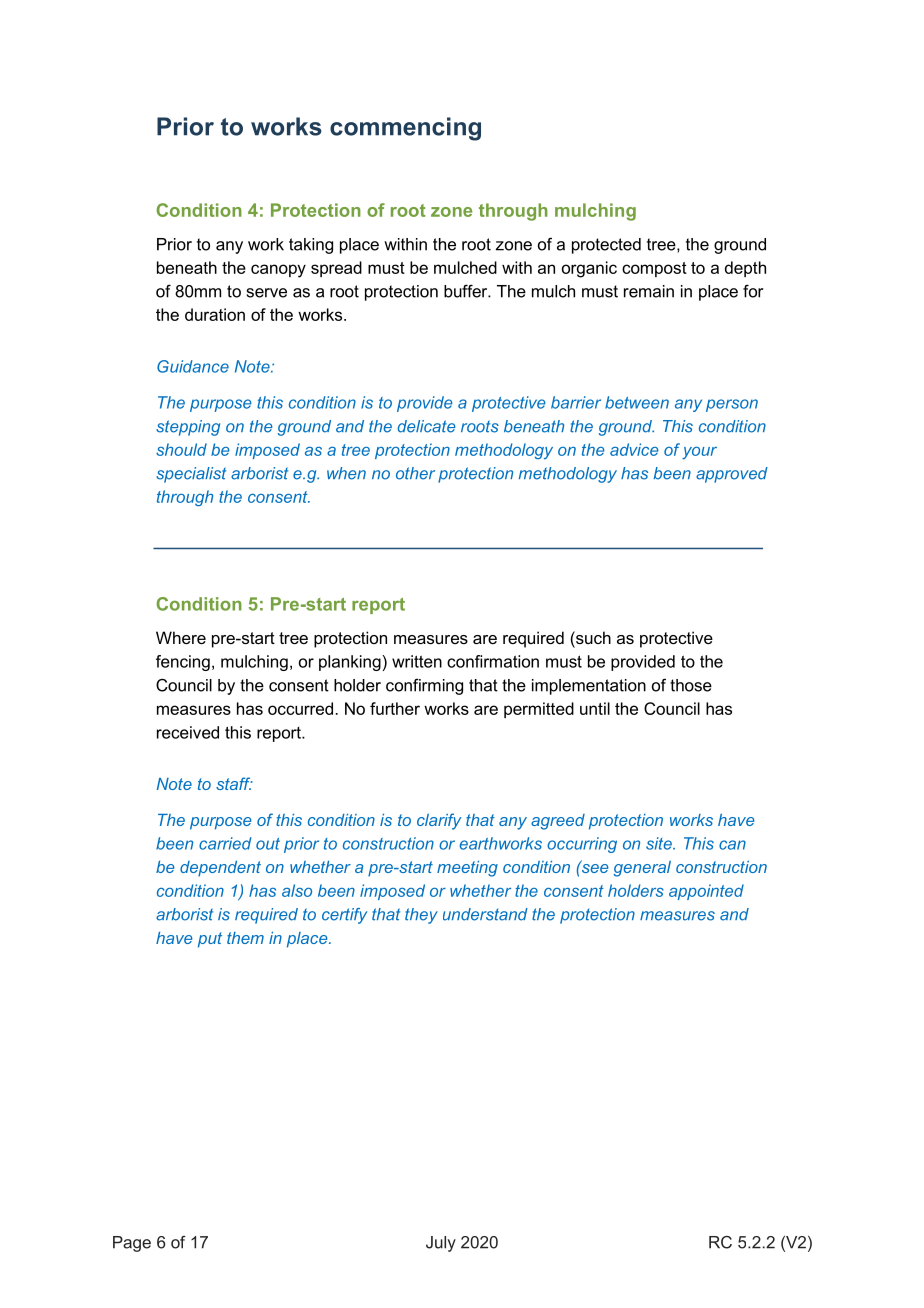 This page has width=924, height=1308. What do you see at coordinates (132, 1244) in the page?
I see `Page` at bounding box center [132, 1244].
